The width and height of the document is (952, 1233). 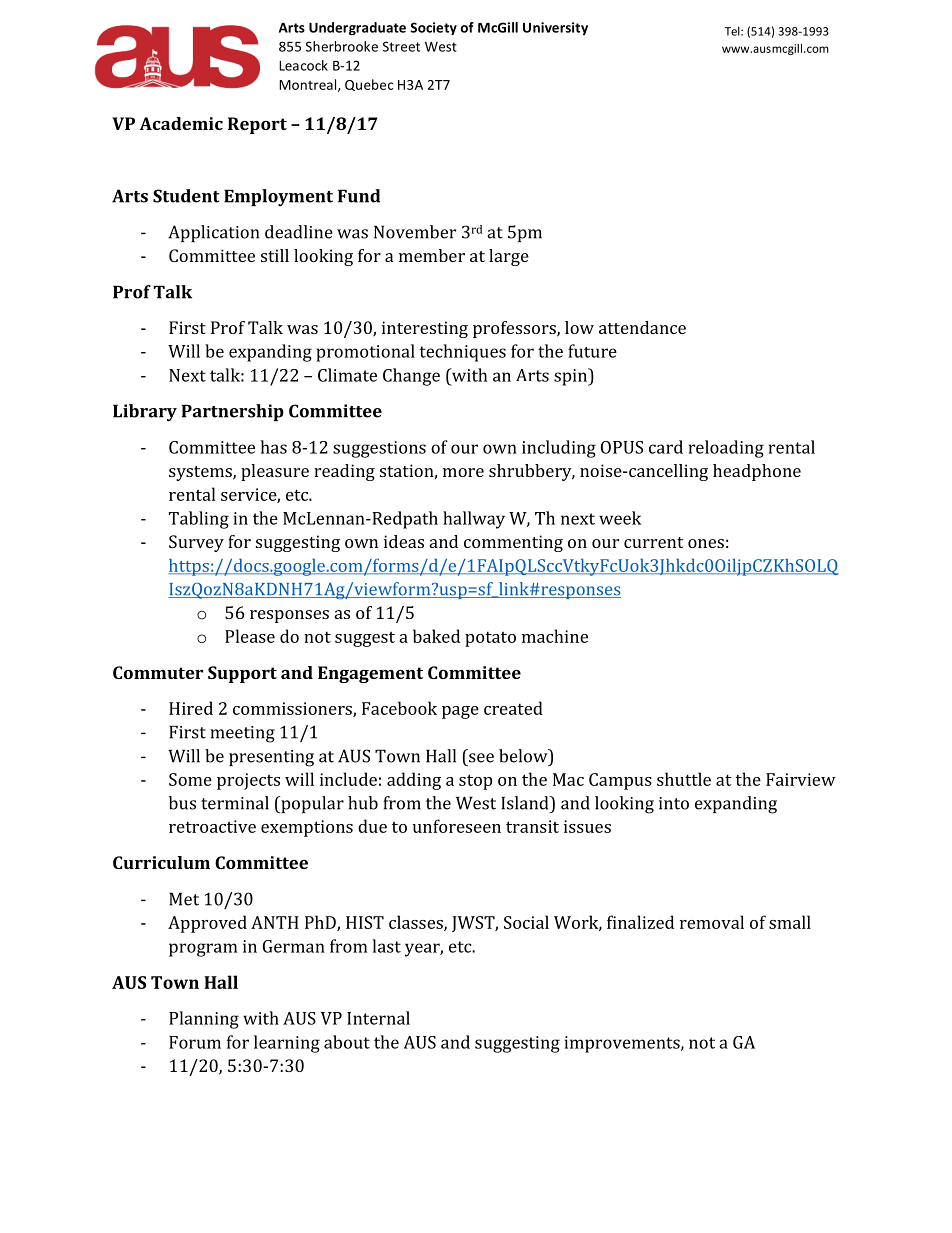 What do you see at coordinates (684, 779) in the document?
I see `shuttle` at bounding box center [684, 779].
